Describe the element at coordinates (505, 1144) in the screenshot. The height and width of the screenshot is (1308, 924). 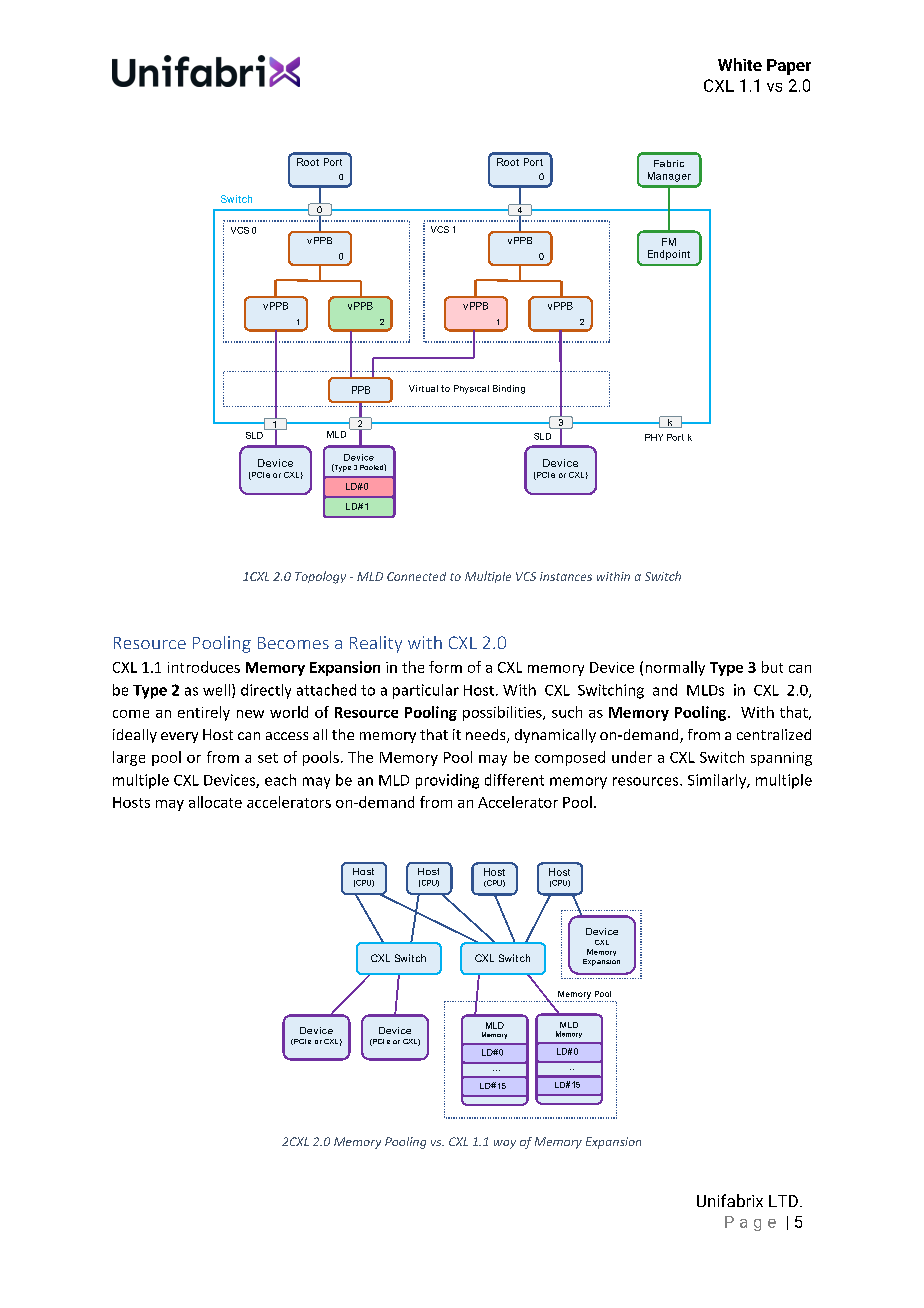
I see `way` at that location.
